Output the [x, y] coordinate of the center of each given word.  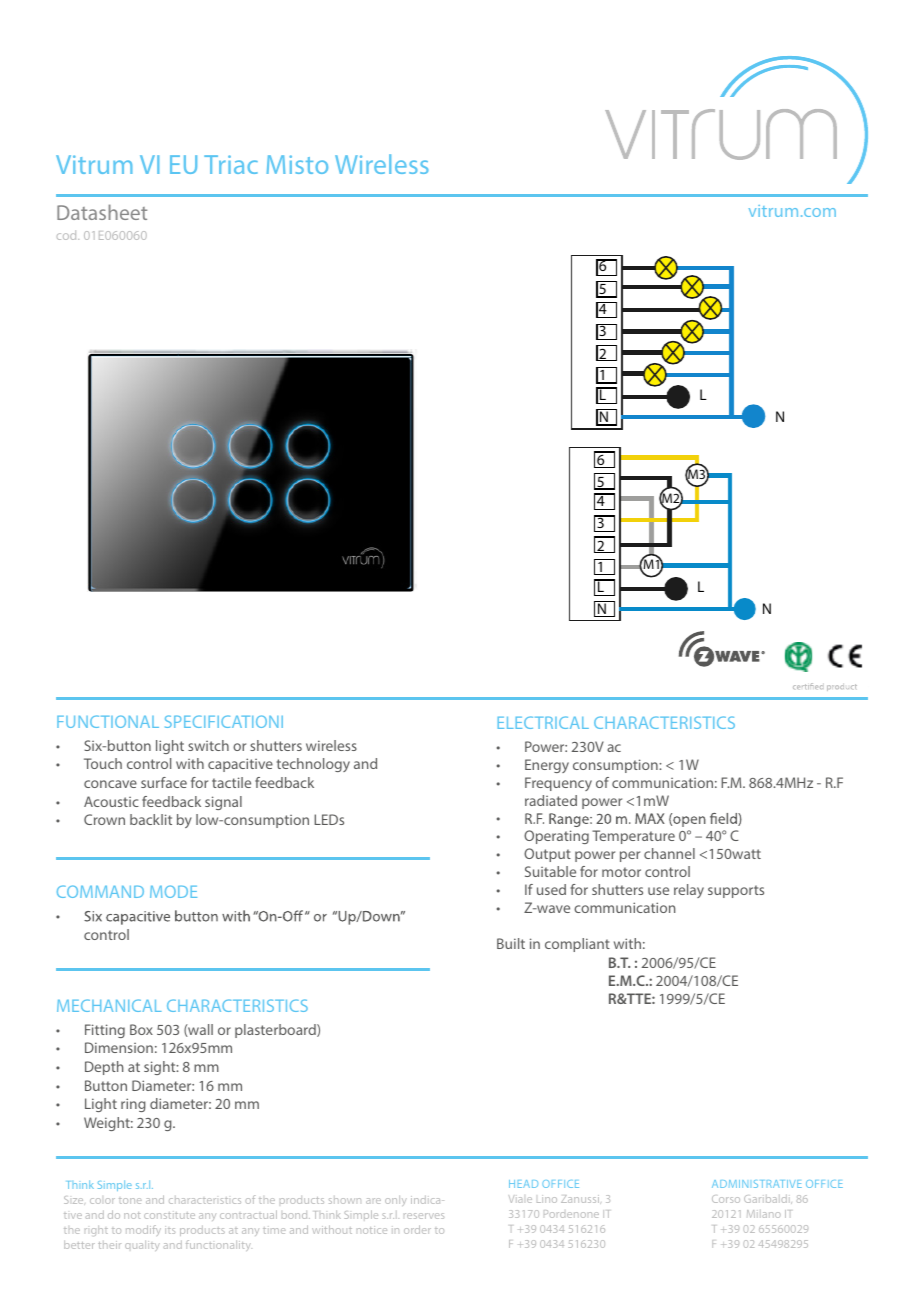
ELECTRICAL [543, 722]
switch [208, 745]
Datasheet [102, 212]
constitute [169, 1215]
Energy [547, 766]
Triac [231, 164]
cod [68, 235]
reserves [424, 1216]
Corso [726, 1199]
